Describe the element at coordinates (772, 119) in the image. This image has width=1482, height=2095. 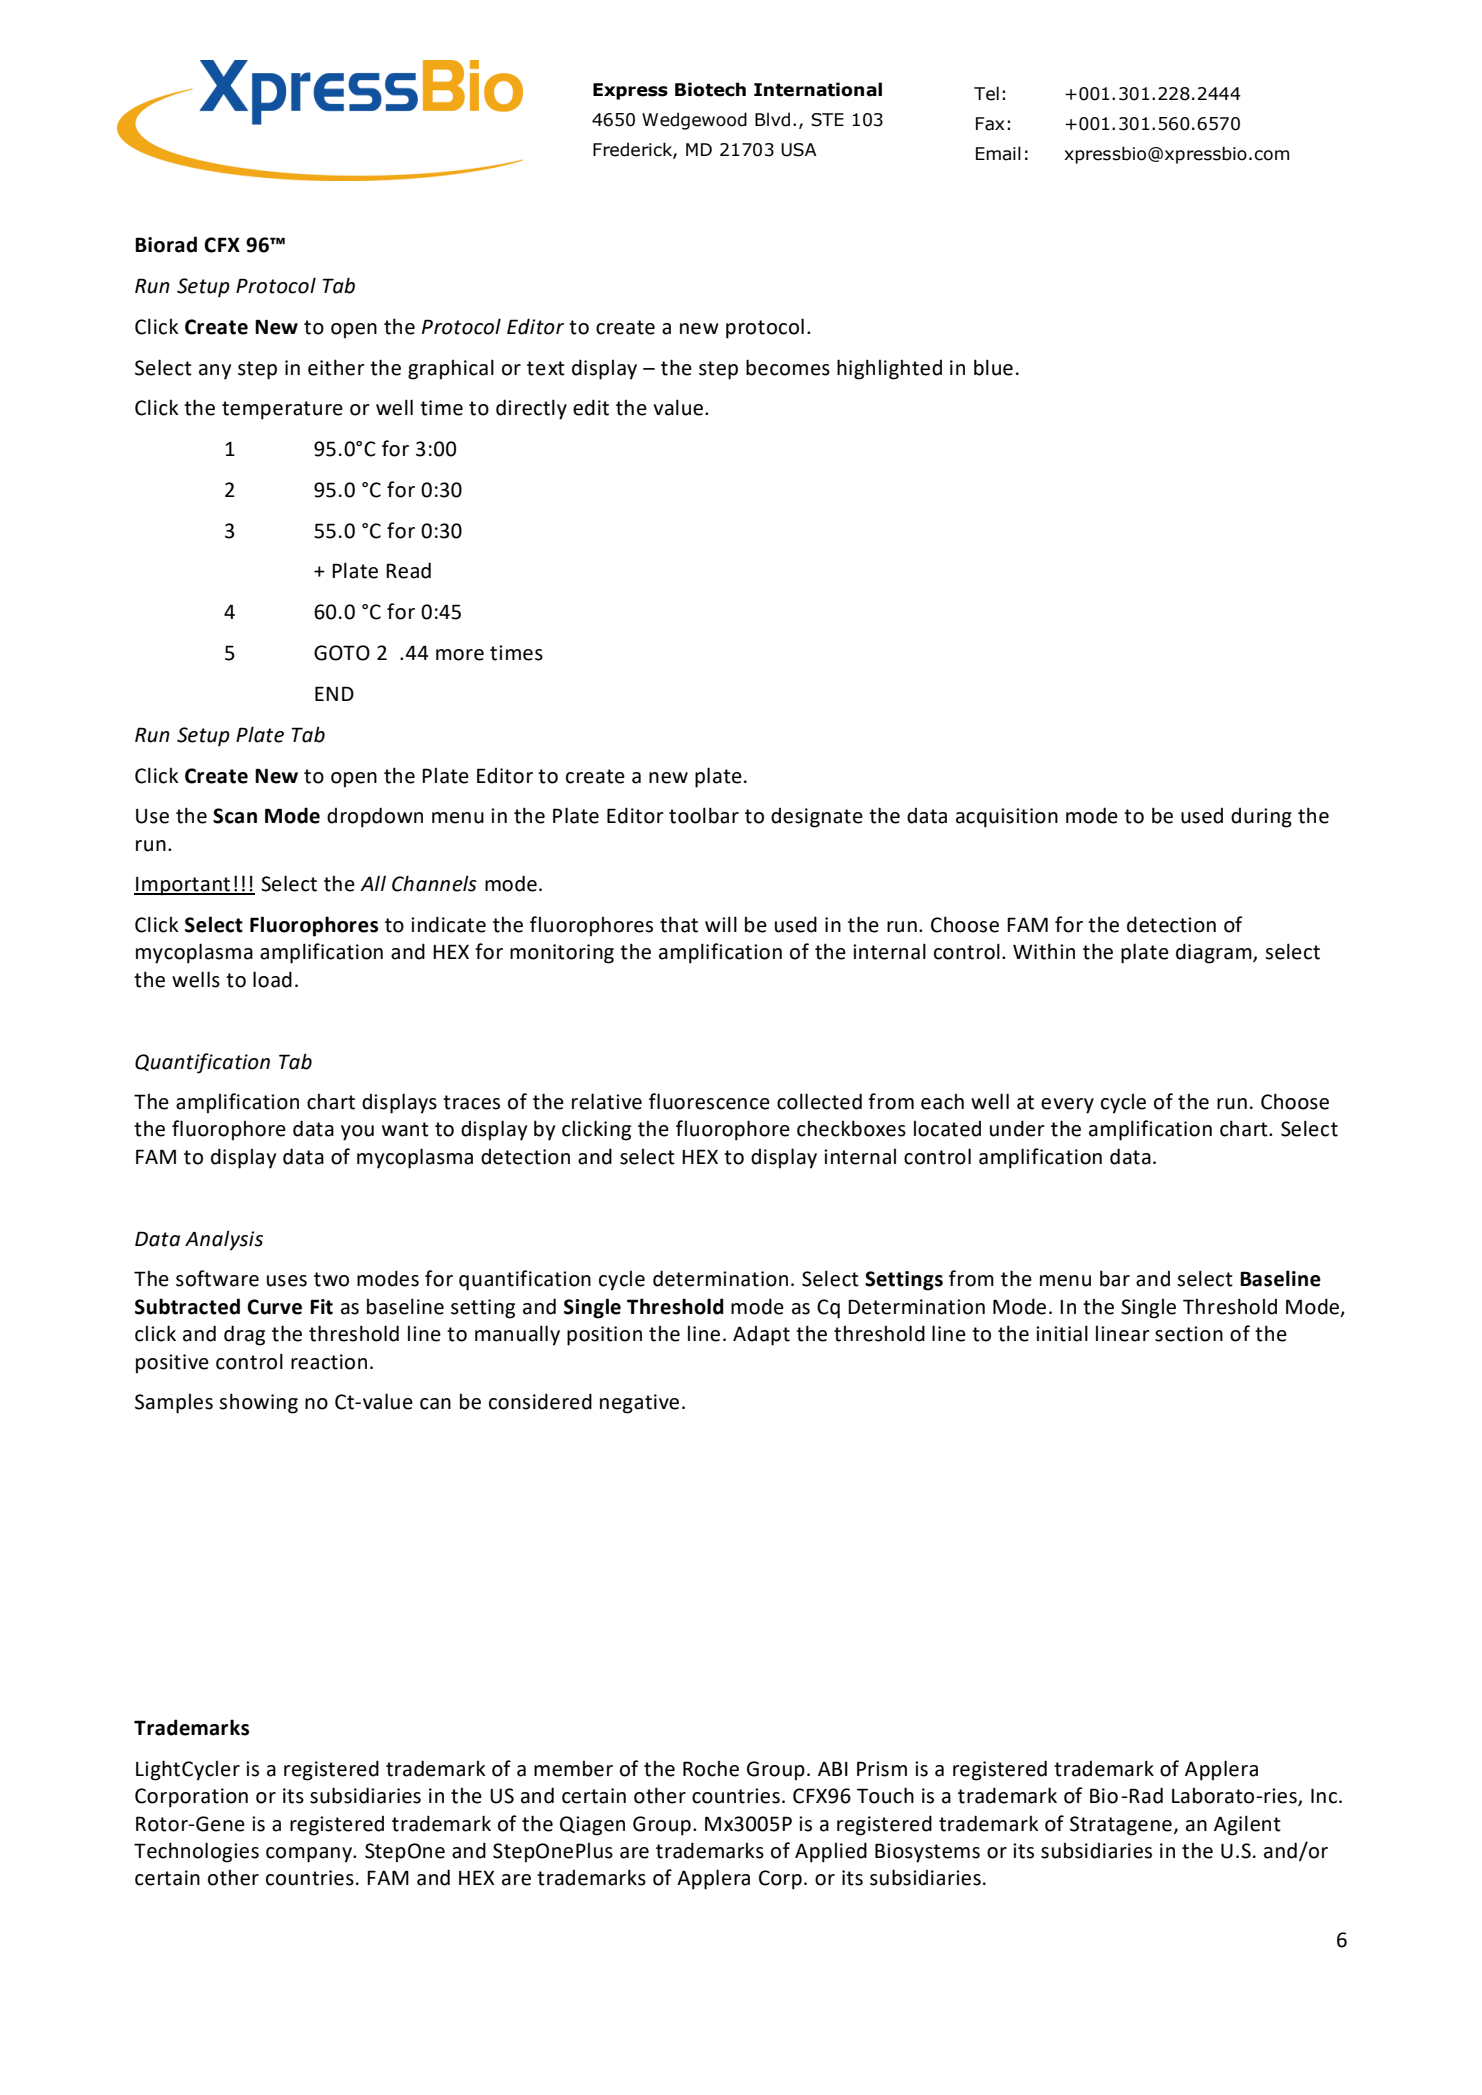
I see `Blvd` at that location.
